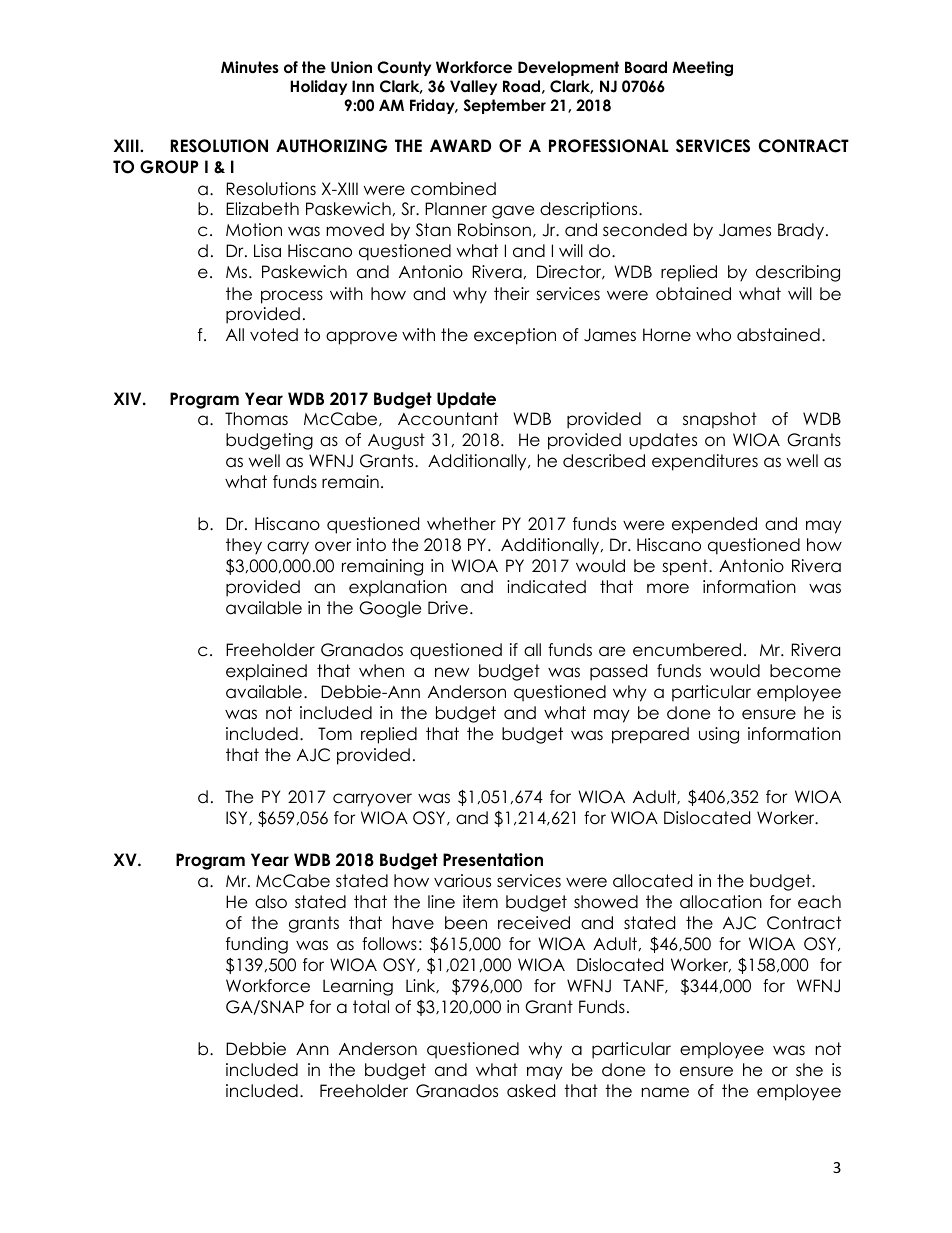  I want to click on Accountant, so click(448, 419).
